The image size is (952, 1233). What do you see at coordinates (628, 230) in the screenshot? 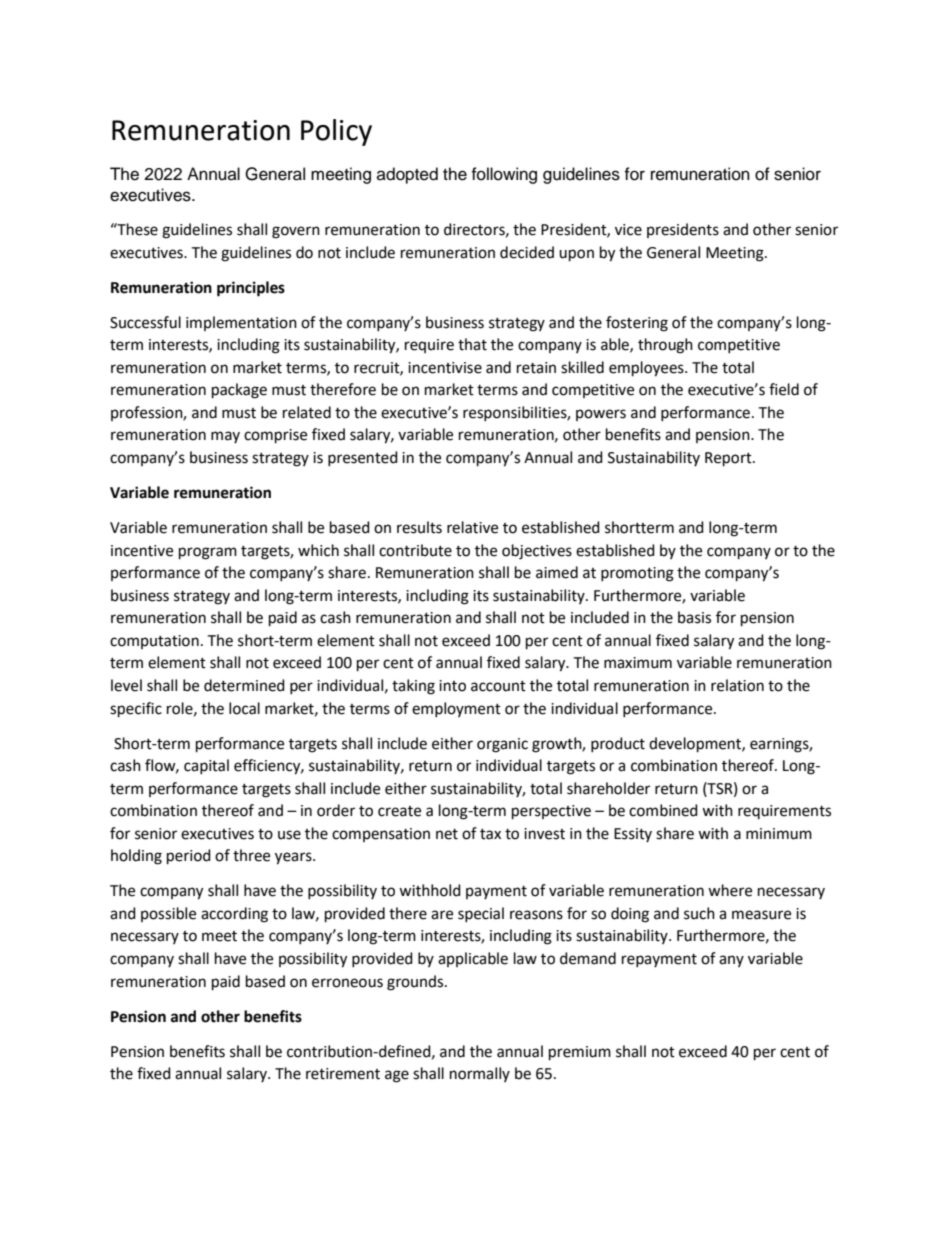
I see `vice` at bounding box center [628, 230].
